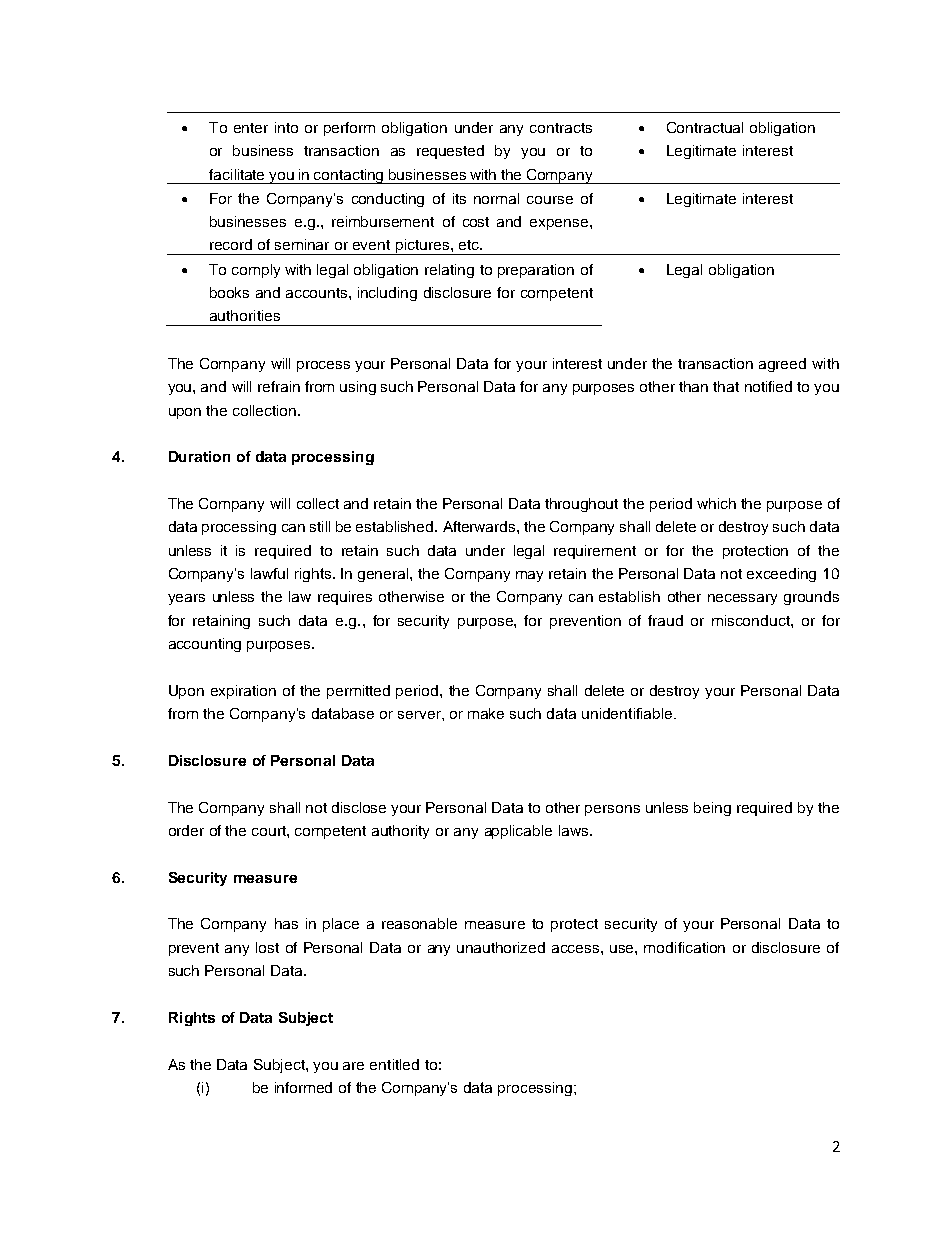 The height and width of the image is (1233, 952). I want to click on Contractual, so click(705, 127).
